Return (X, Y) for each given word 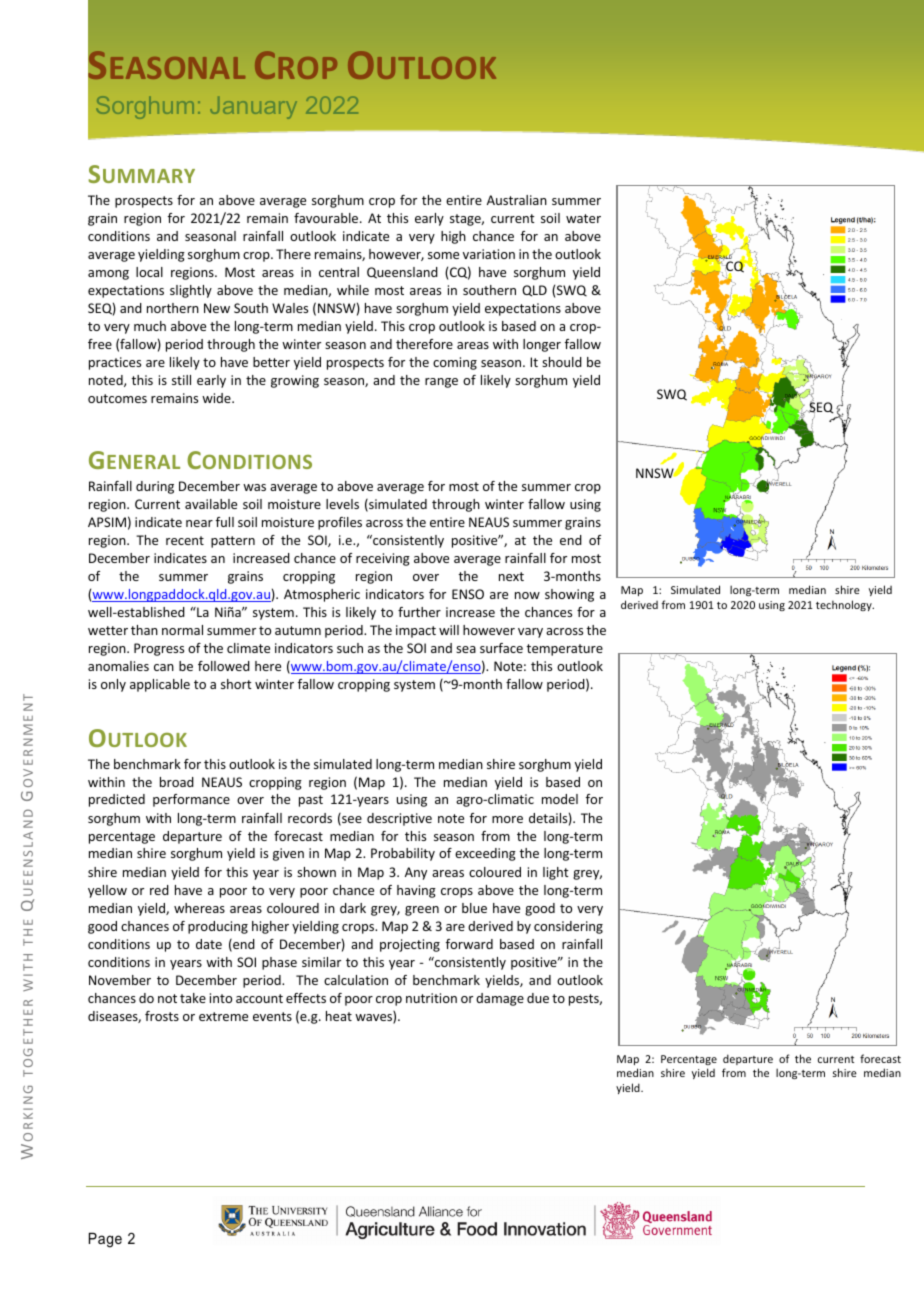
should (562, 362)
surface (501, 648)
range (441, 383)
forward (469, 944)
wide (217, 398)
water (583, 218)
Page (105, 1240)
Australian (517, 200)
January (253, 108)
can (164, 667)
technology (845, 605)
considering (568, 927)
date (209, 944)
